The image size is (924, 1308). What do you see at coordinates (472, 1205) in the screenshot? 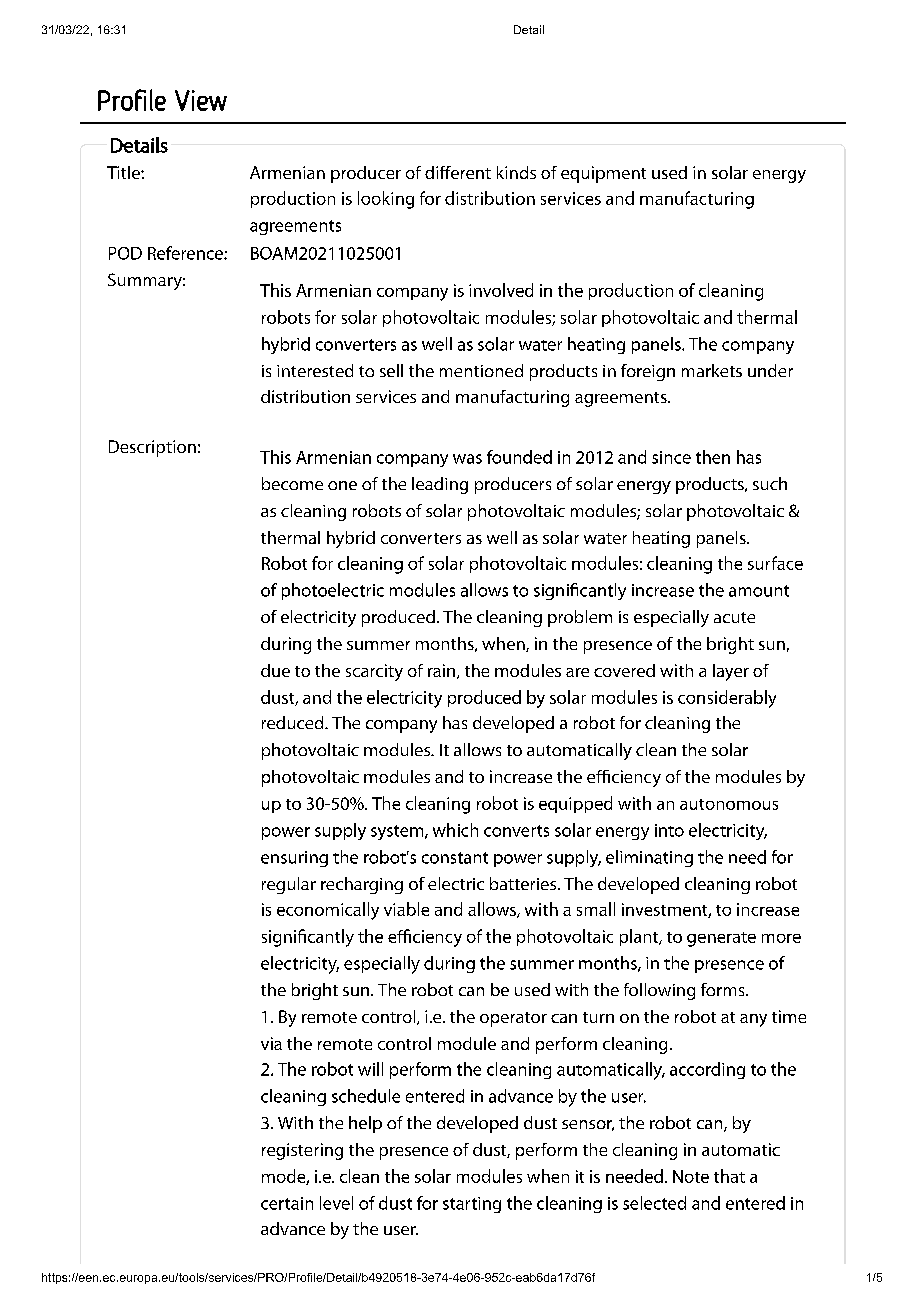
I see `starting` at bounding box center [472, 1205].
